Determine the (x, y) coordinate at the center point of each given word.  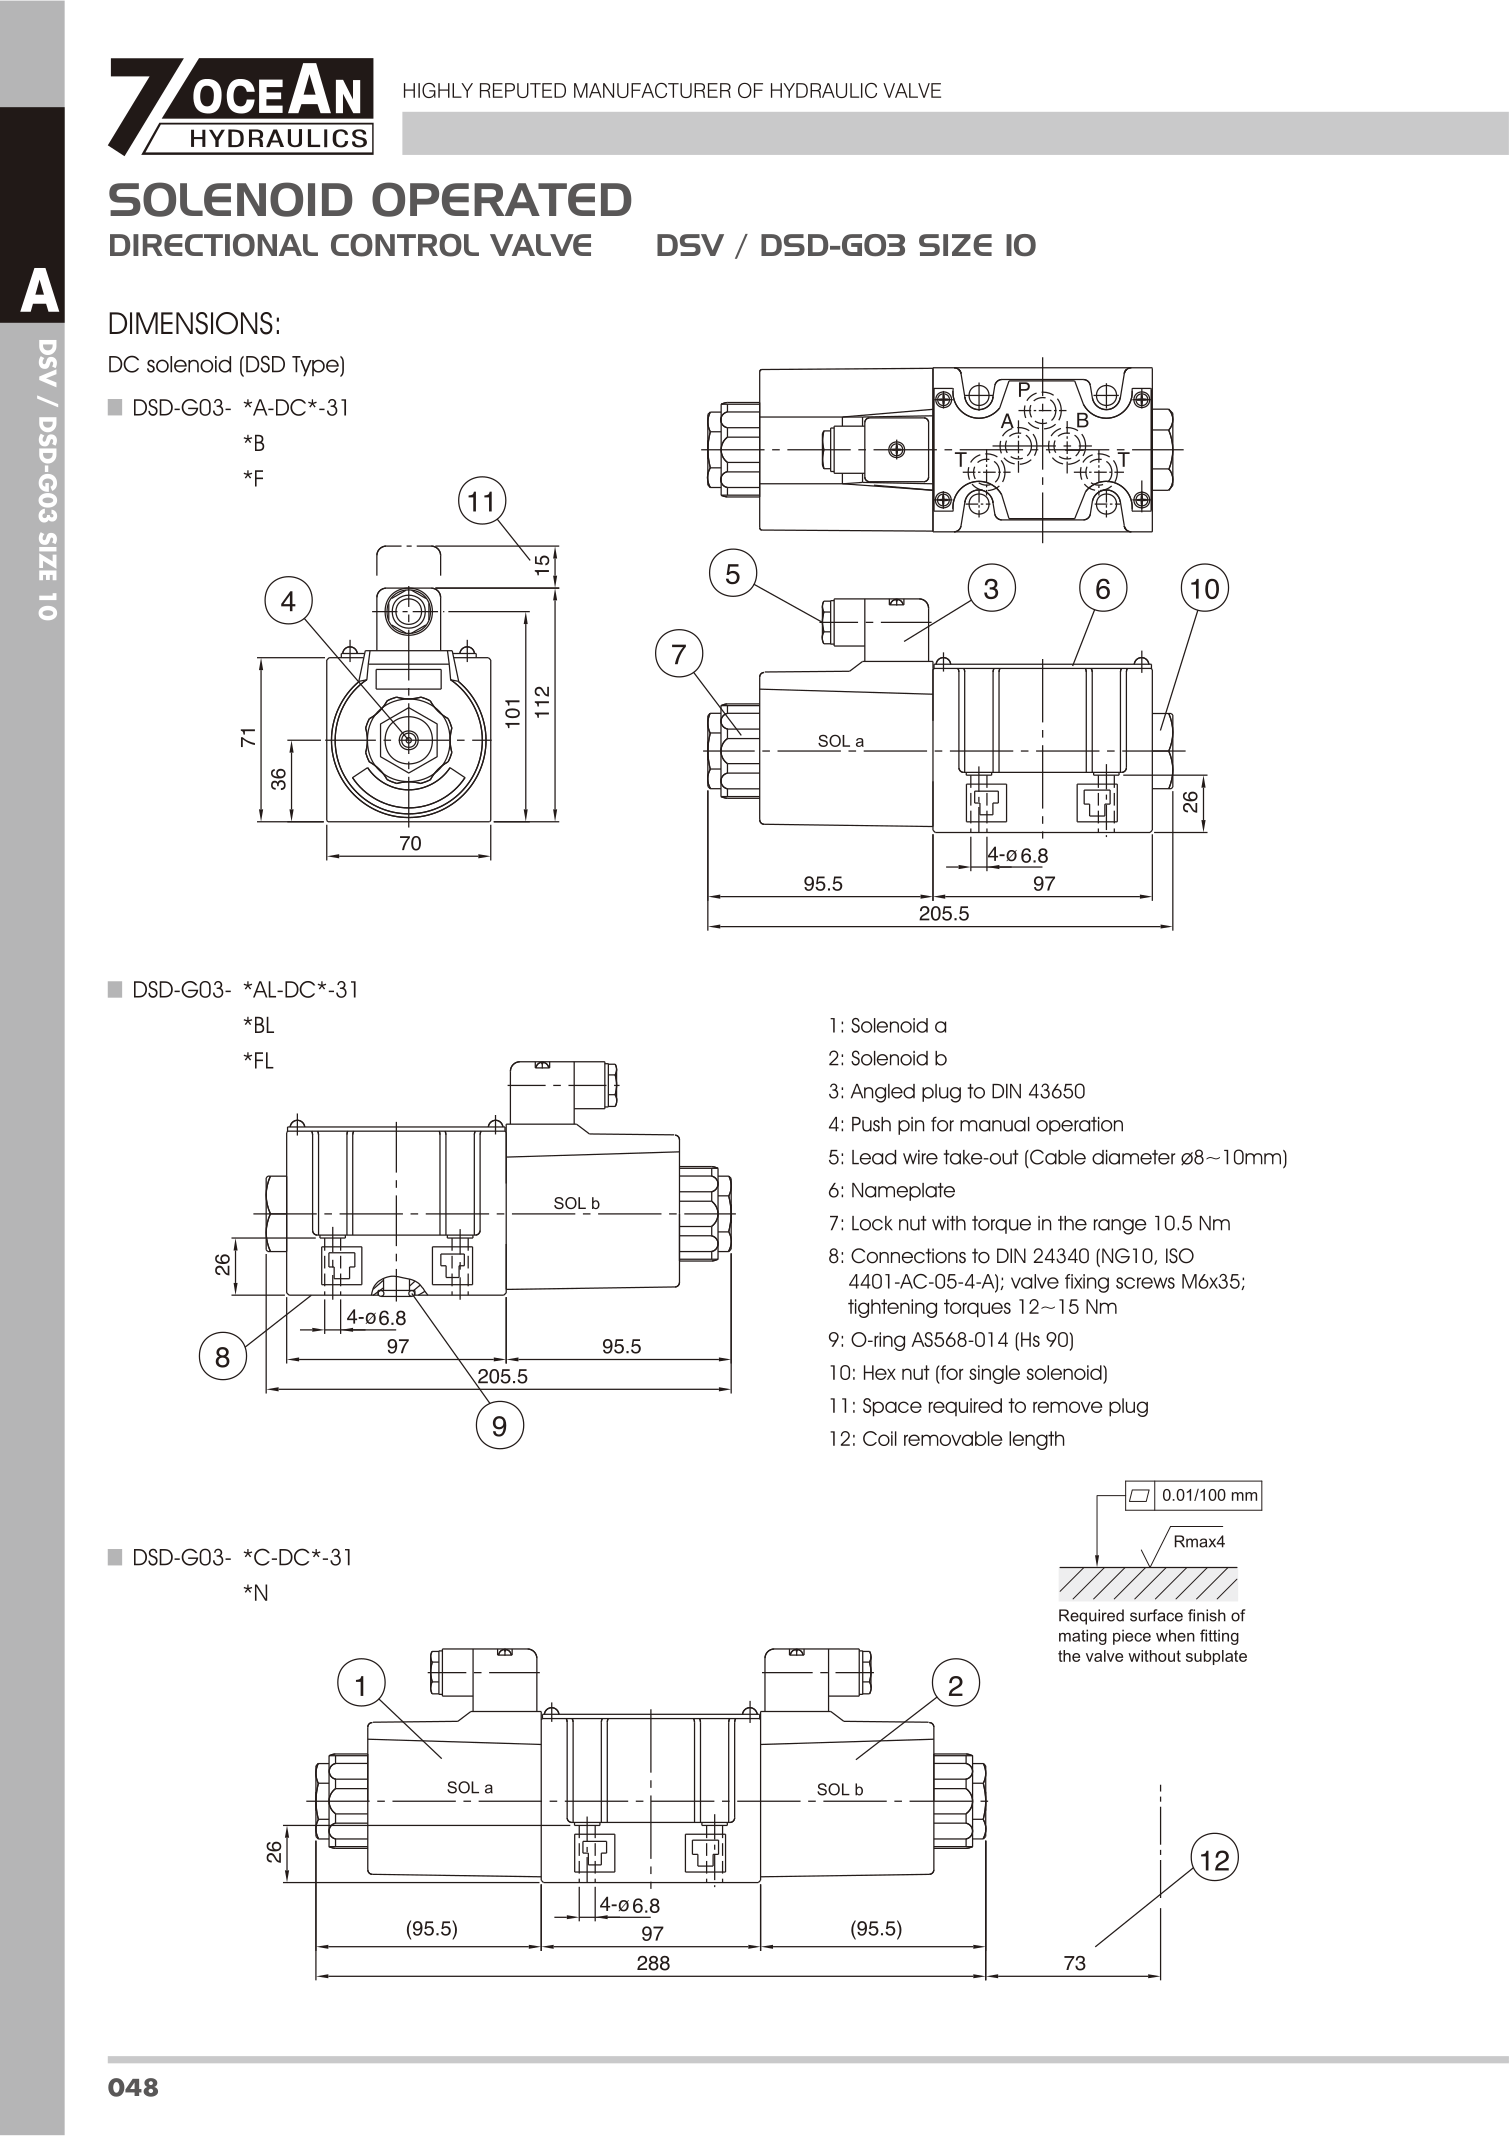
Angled (883, 1093)
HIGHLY (438, 90)
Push (871, 1124)
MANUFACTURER (652, 90)
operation (1079, 1126)
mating (1083, 1637)
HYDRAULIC (824, 90)
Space (892, 1407)
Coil (880, 1438)
